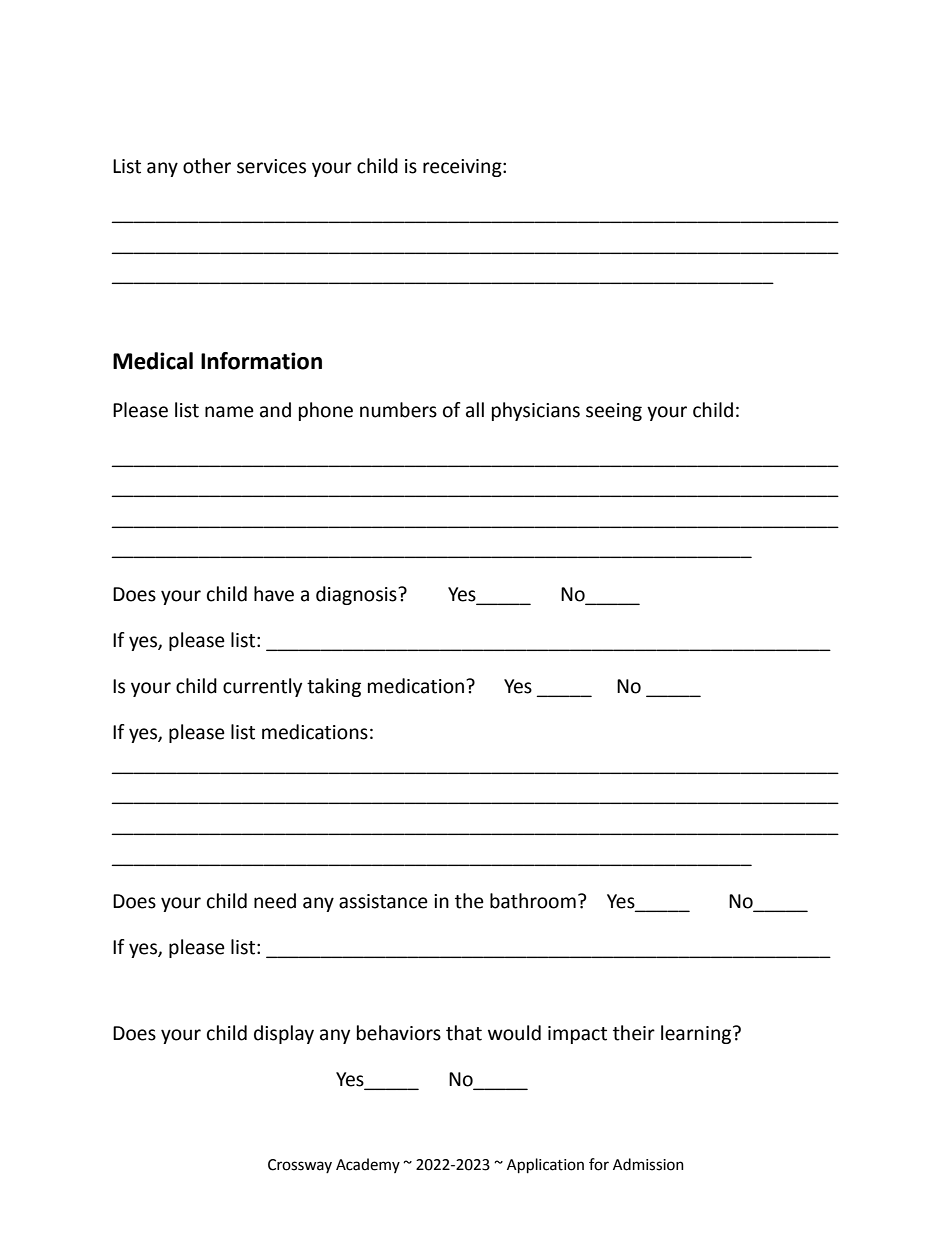 Image resolution: width=952 pixels, height=1233 pixels. What do you see at coordinates (648, 1164) in the image?
I see `Admission` at bounding box center [648, 1164].
